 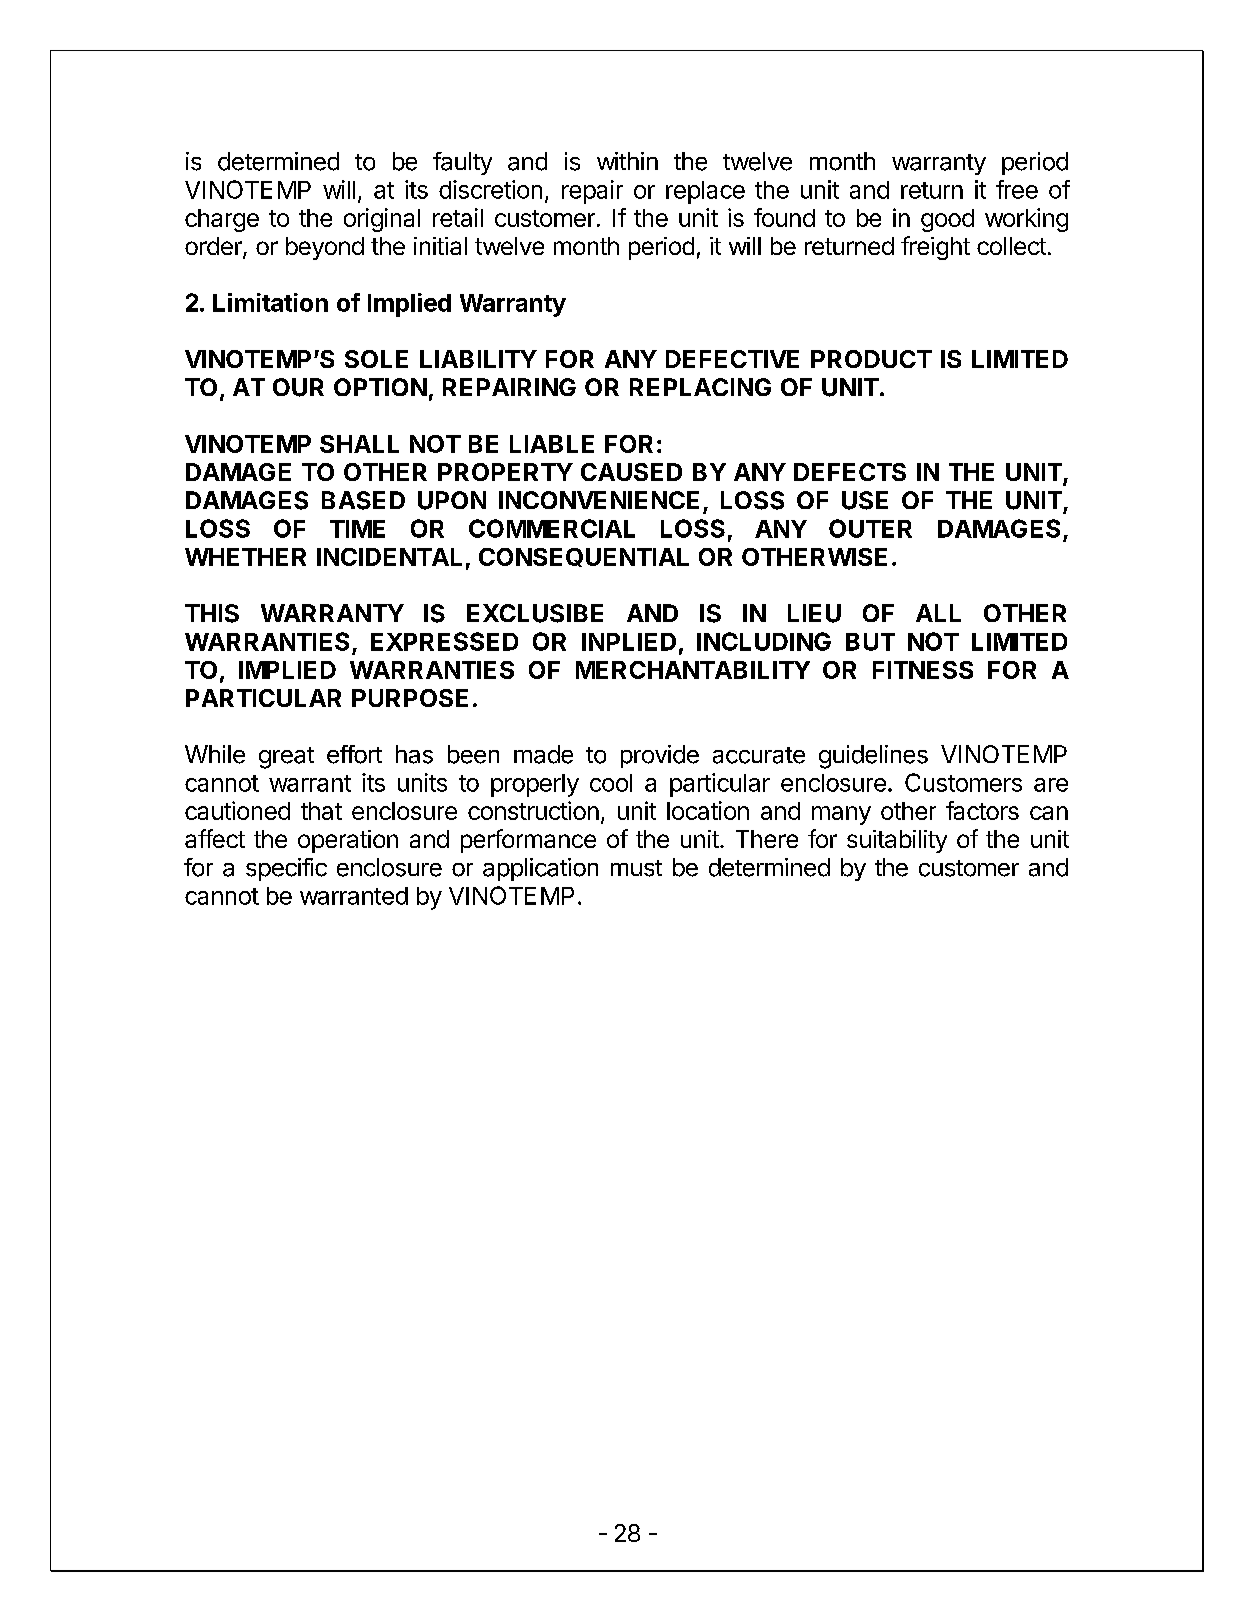 What do you see at coordinates (897, 841) in the document?
I see `suitability` at bounding box center [897, 841].
